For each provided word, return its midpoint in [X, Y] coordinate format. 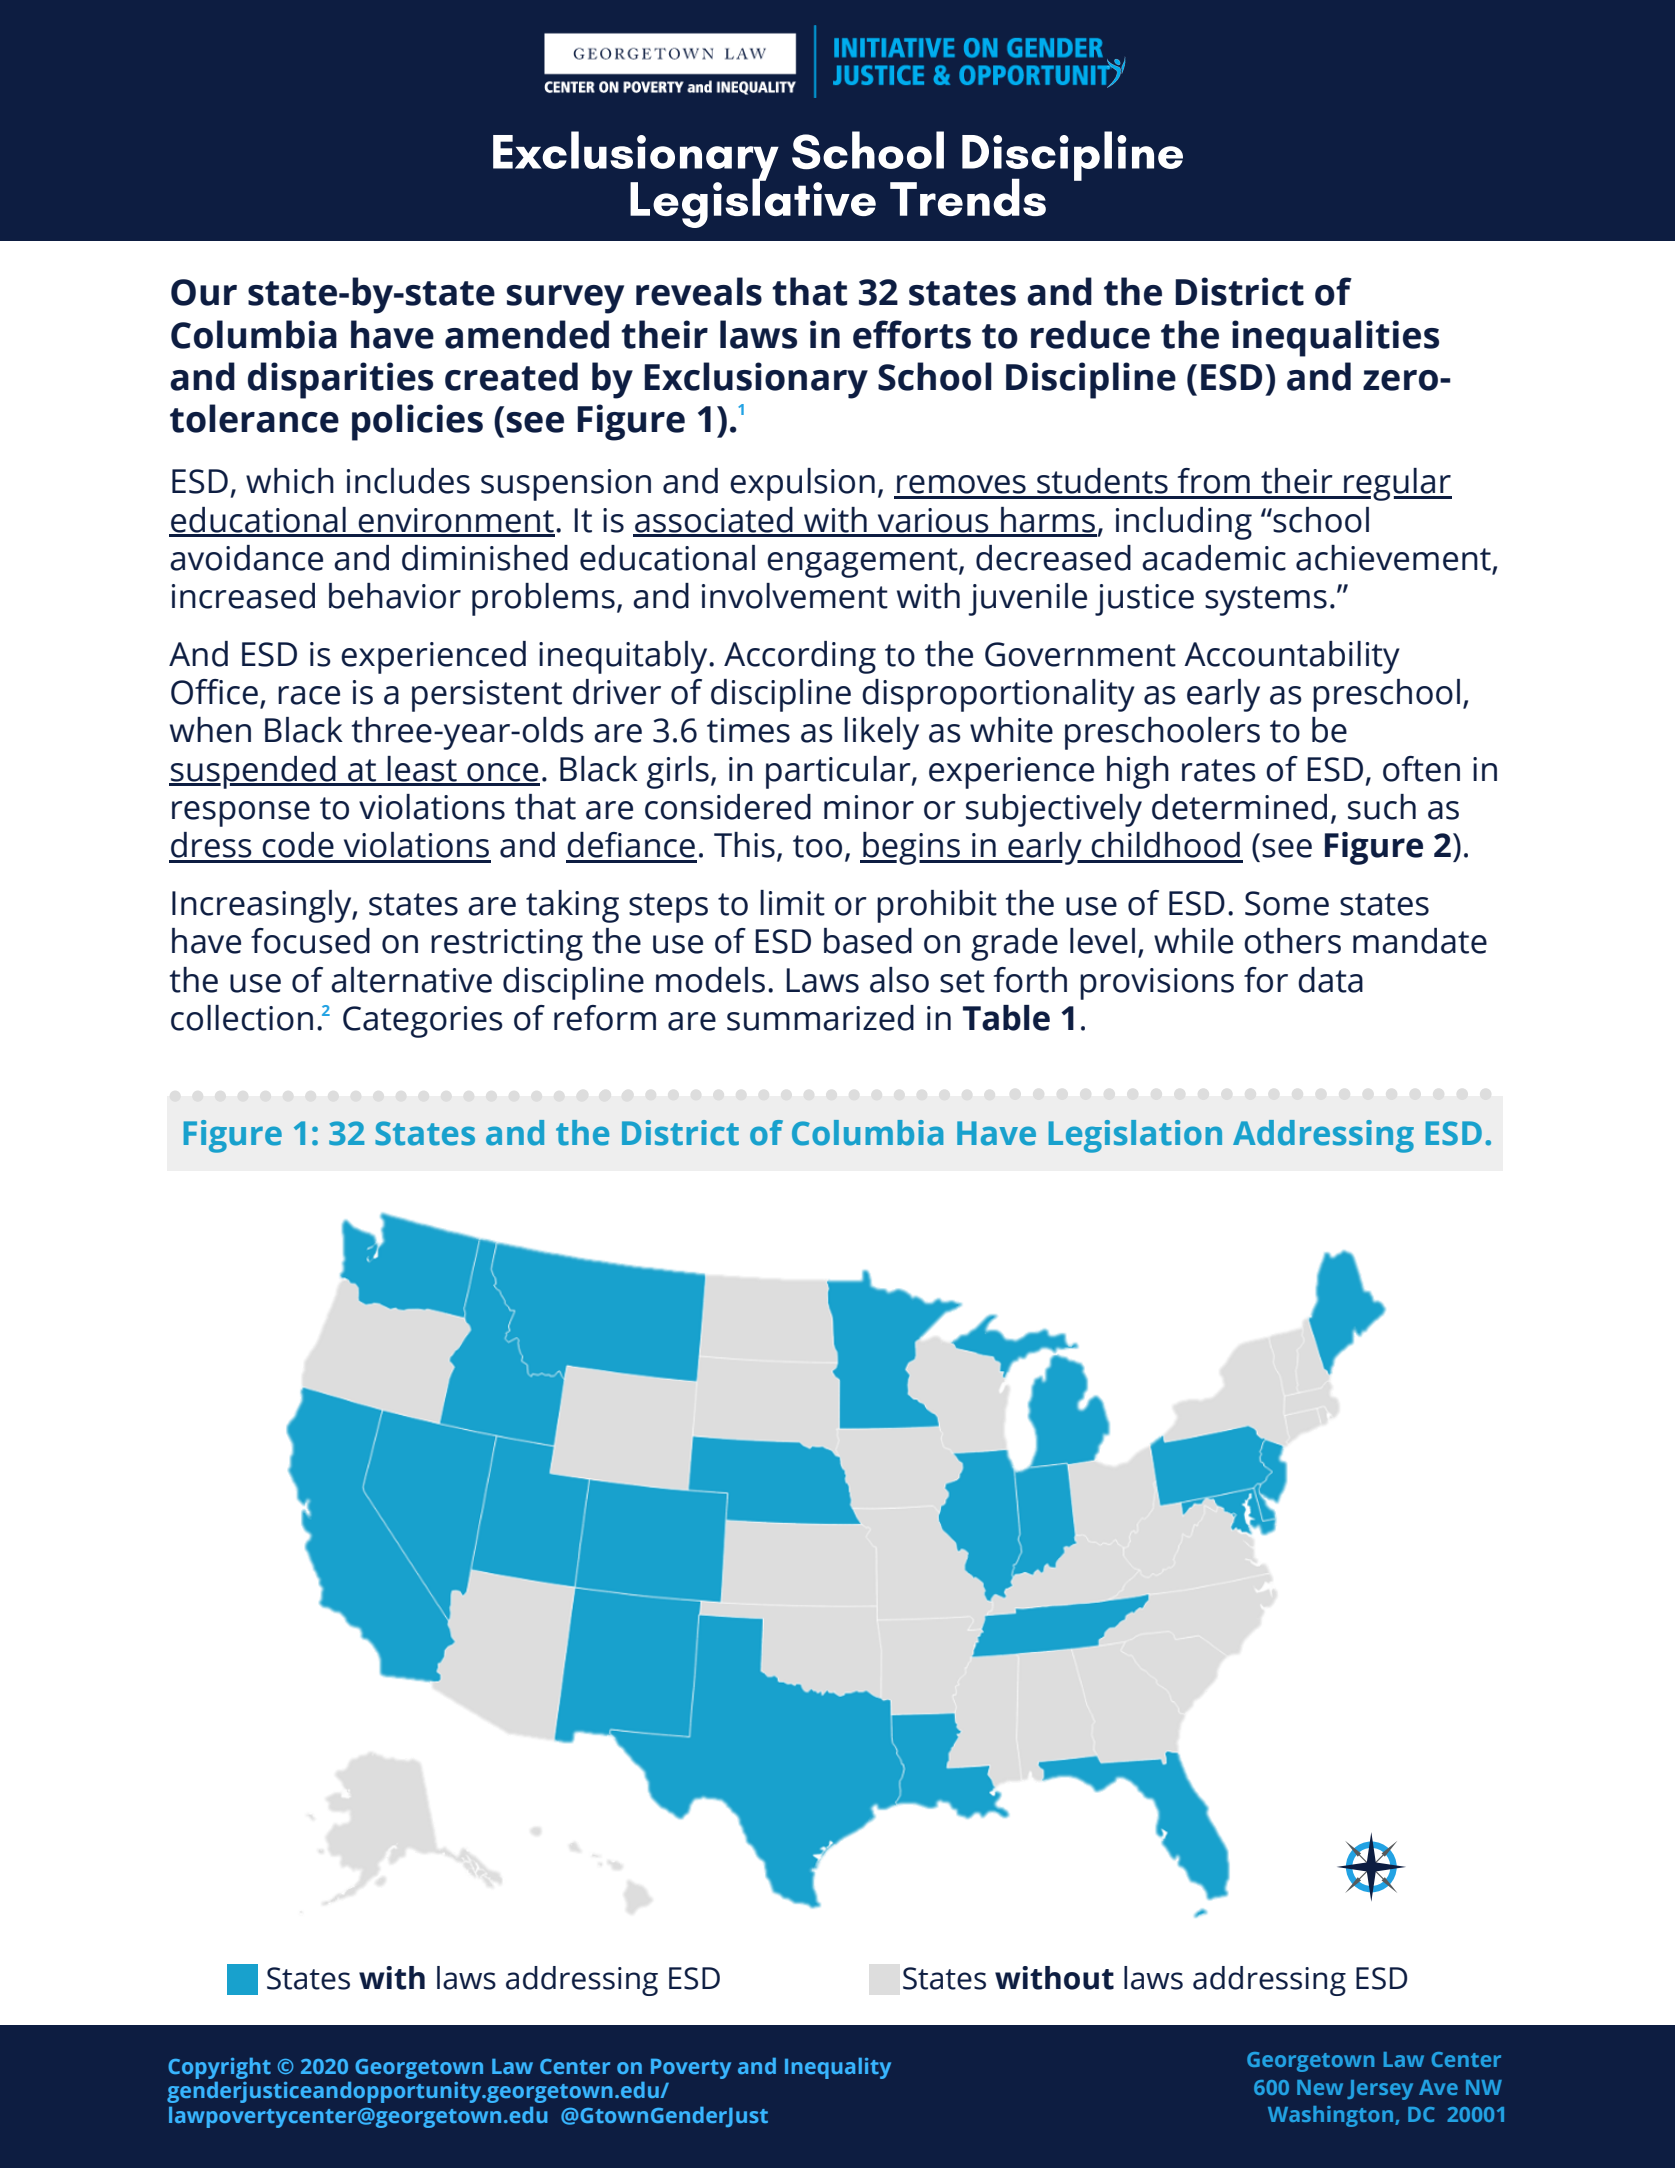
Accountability [1292, 657]
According [800, 657]
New [1320, 2087]
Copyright [219, 2068]
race [309, 695]
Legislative [753, 202]
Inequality [838, 2068]
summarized [820, 1018]
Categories [423, 1022]
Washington [1332, 2116]
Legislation [1135, 1136]
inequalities [1335, 338]
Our [204, 292]
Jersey [1380, 2090]
